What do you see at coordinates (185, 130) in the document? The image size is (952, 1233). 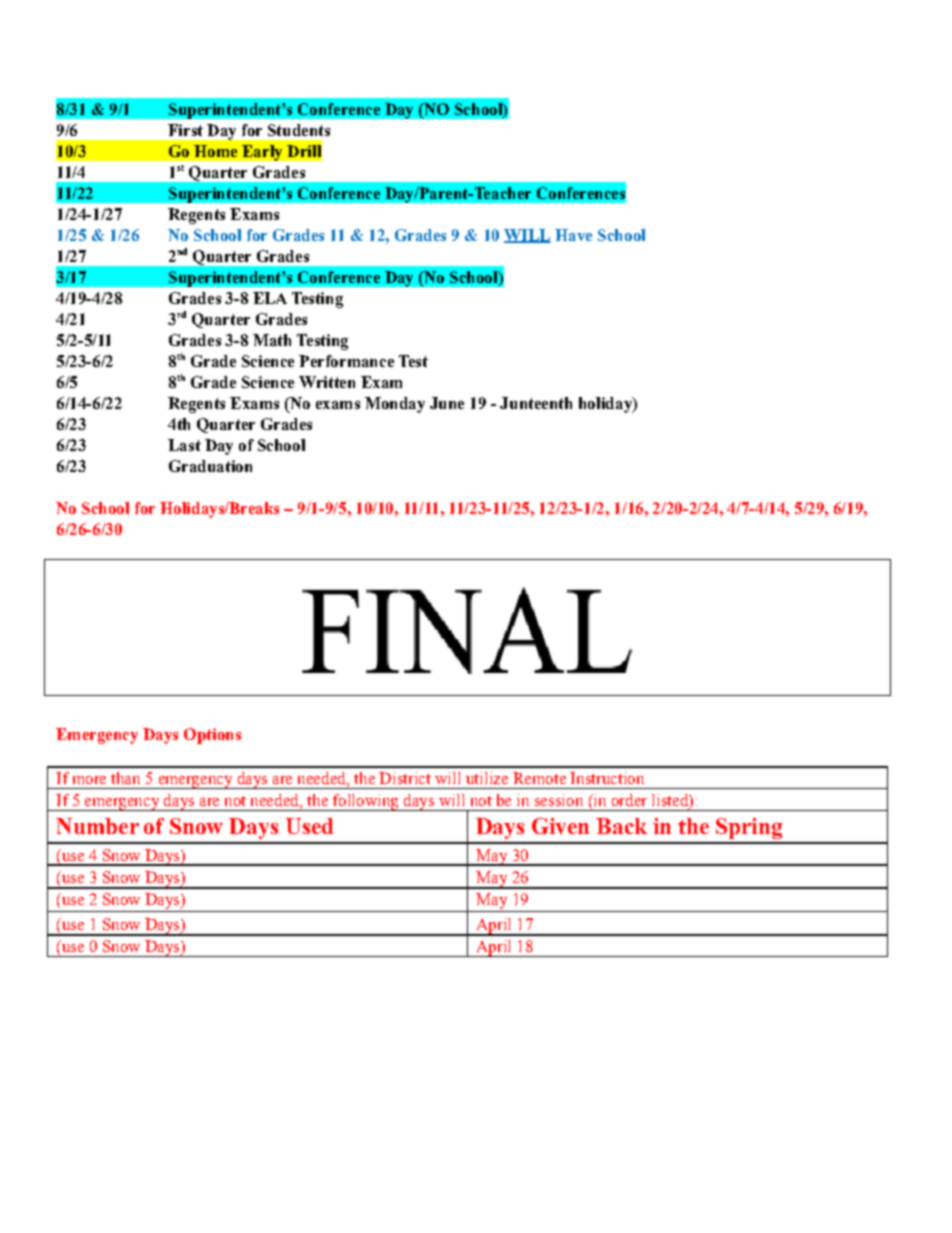 I see `First` at bounding box center [185, 130].
